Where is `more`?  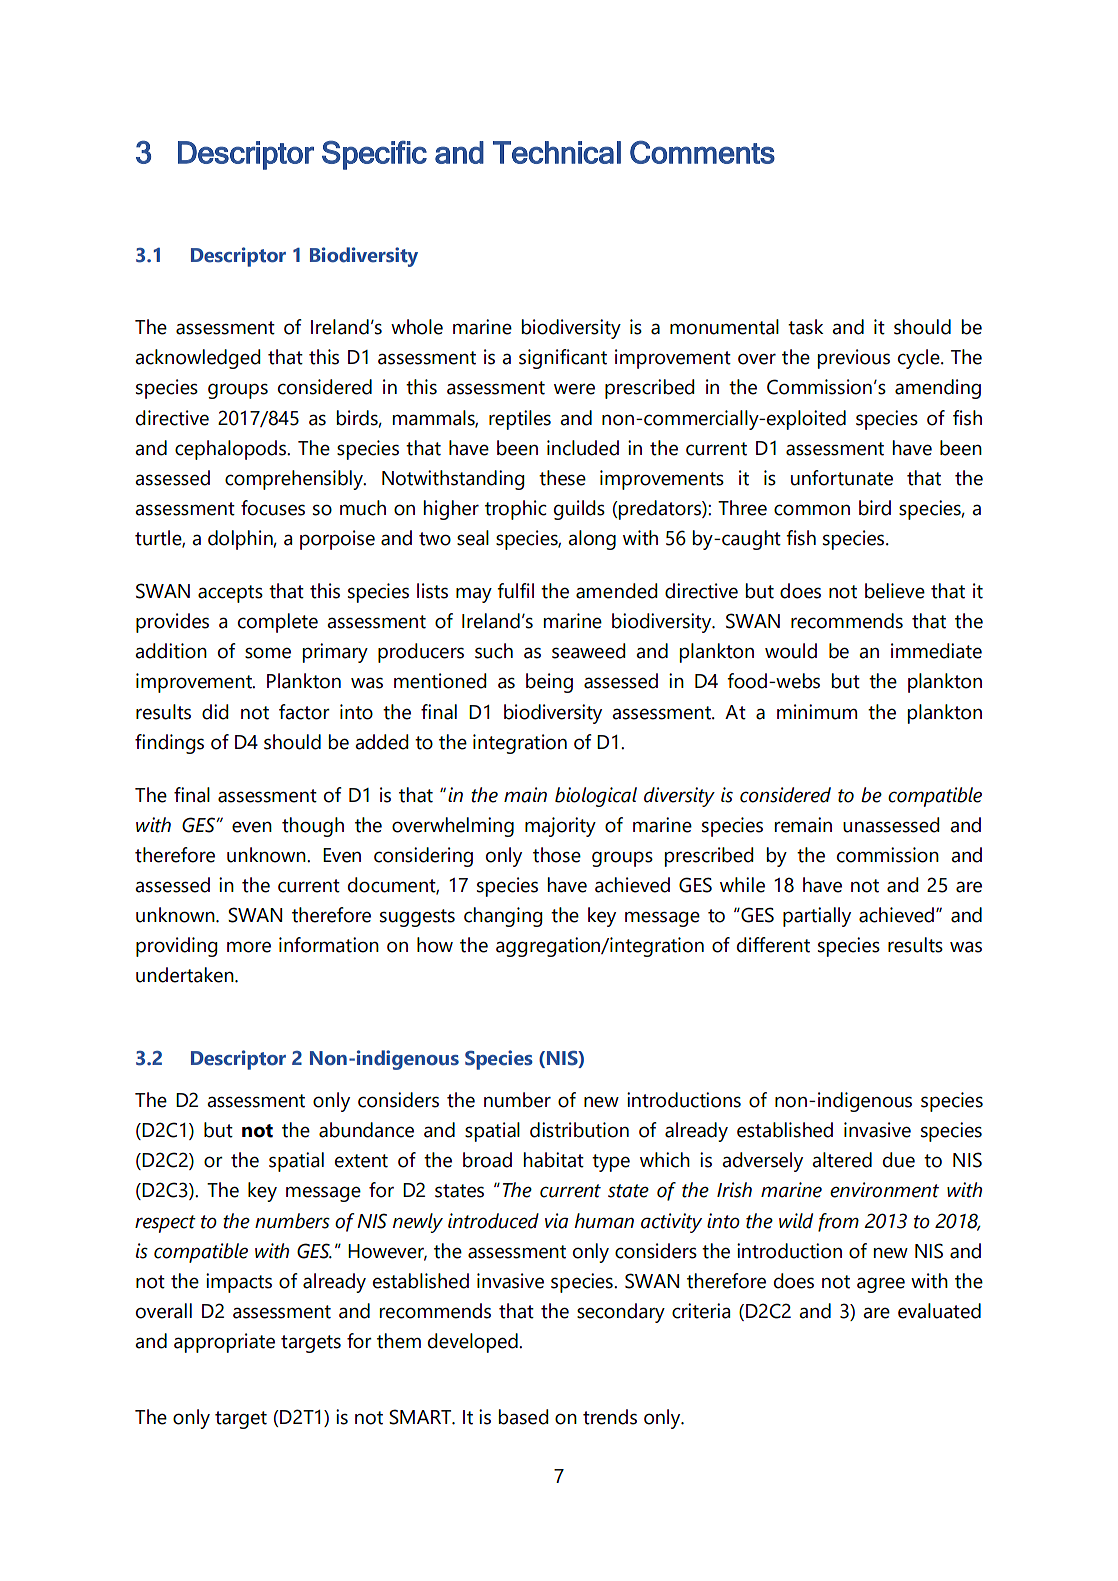
more is located at coordinates (249, 947).
